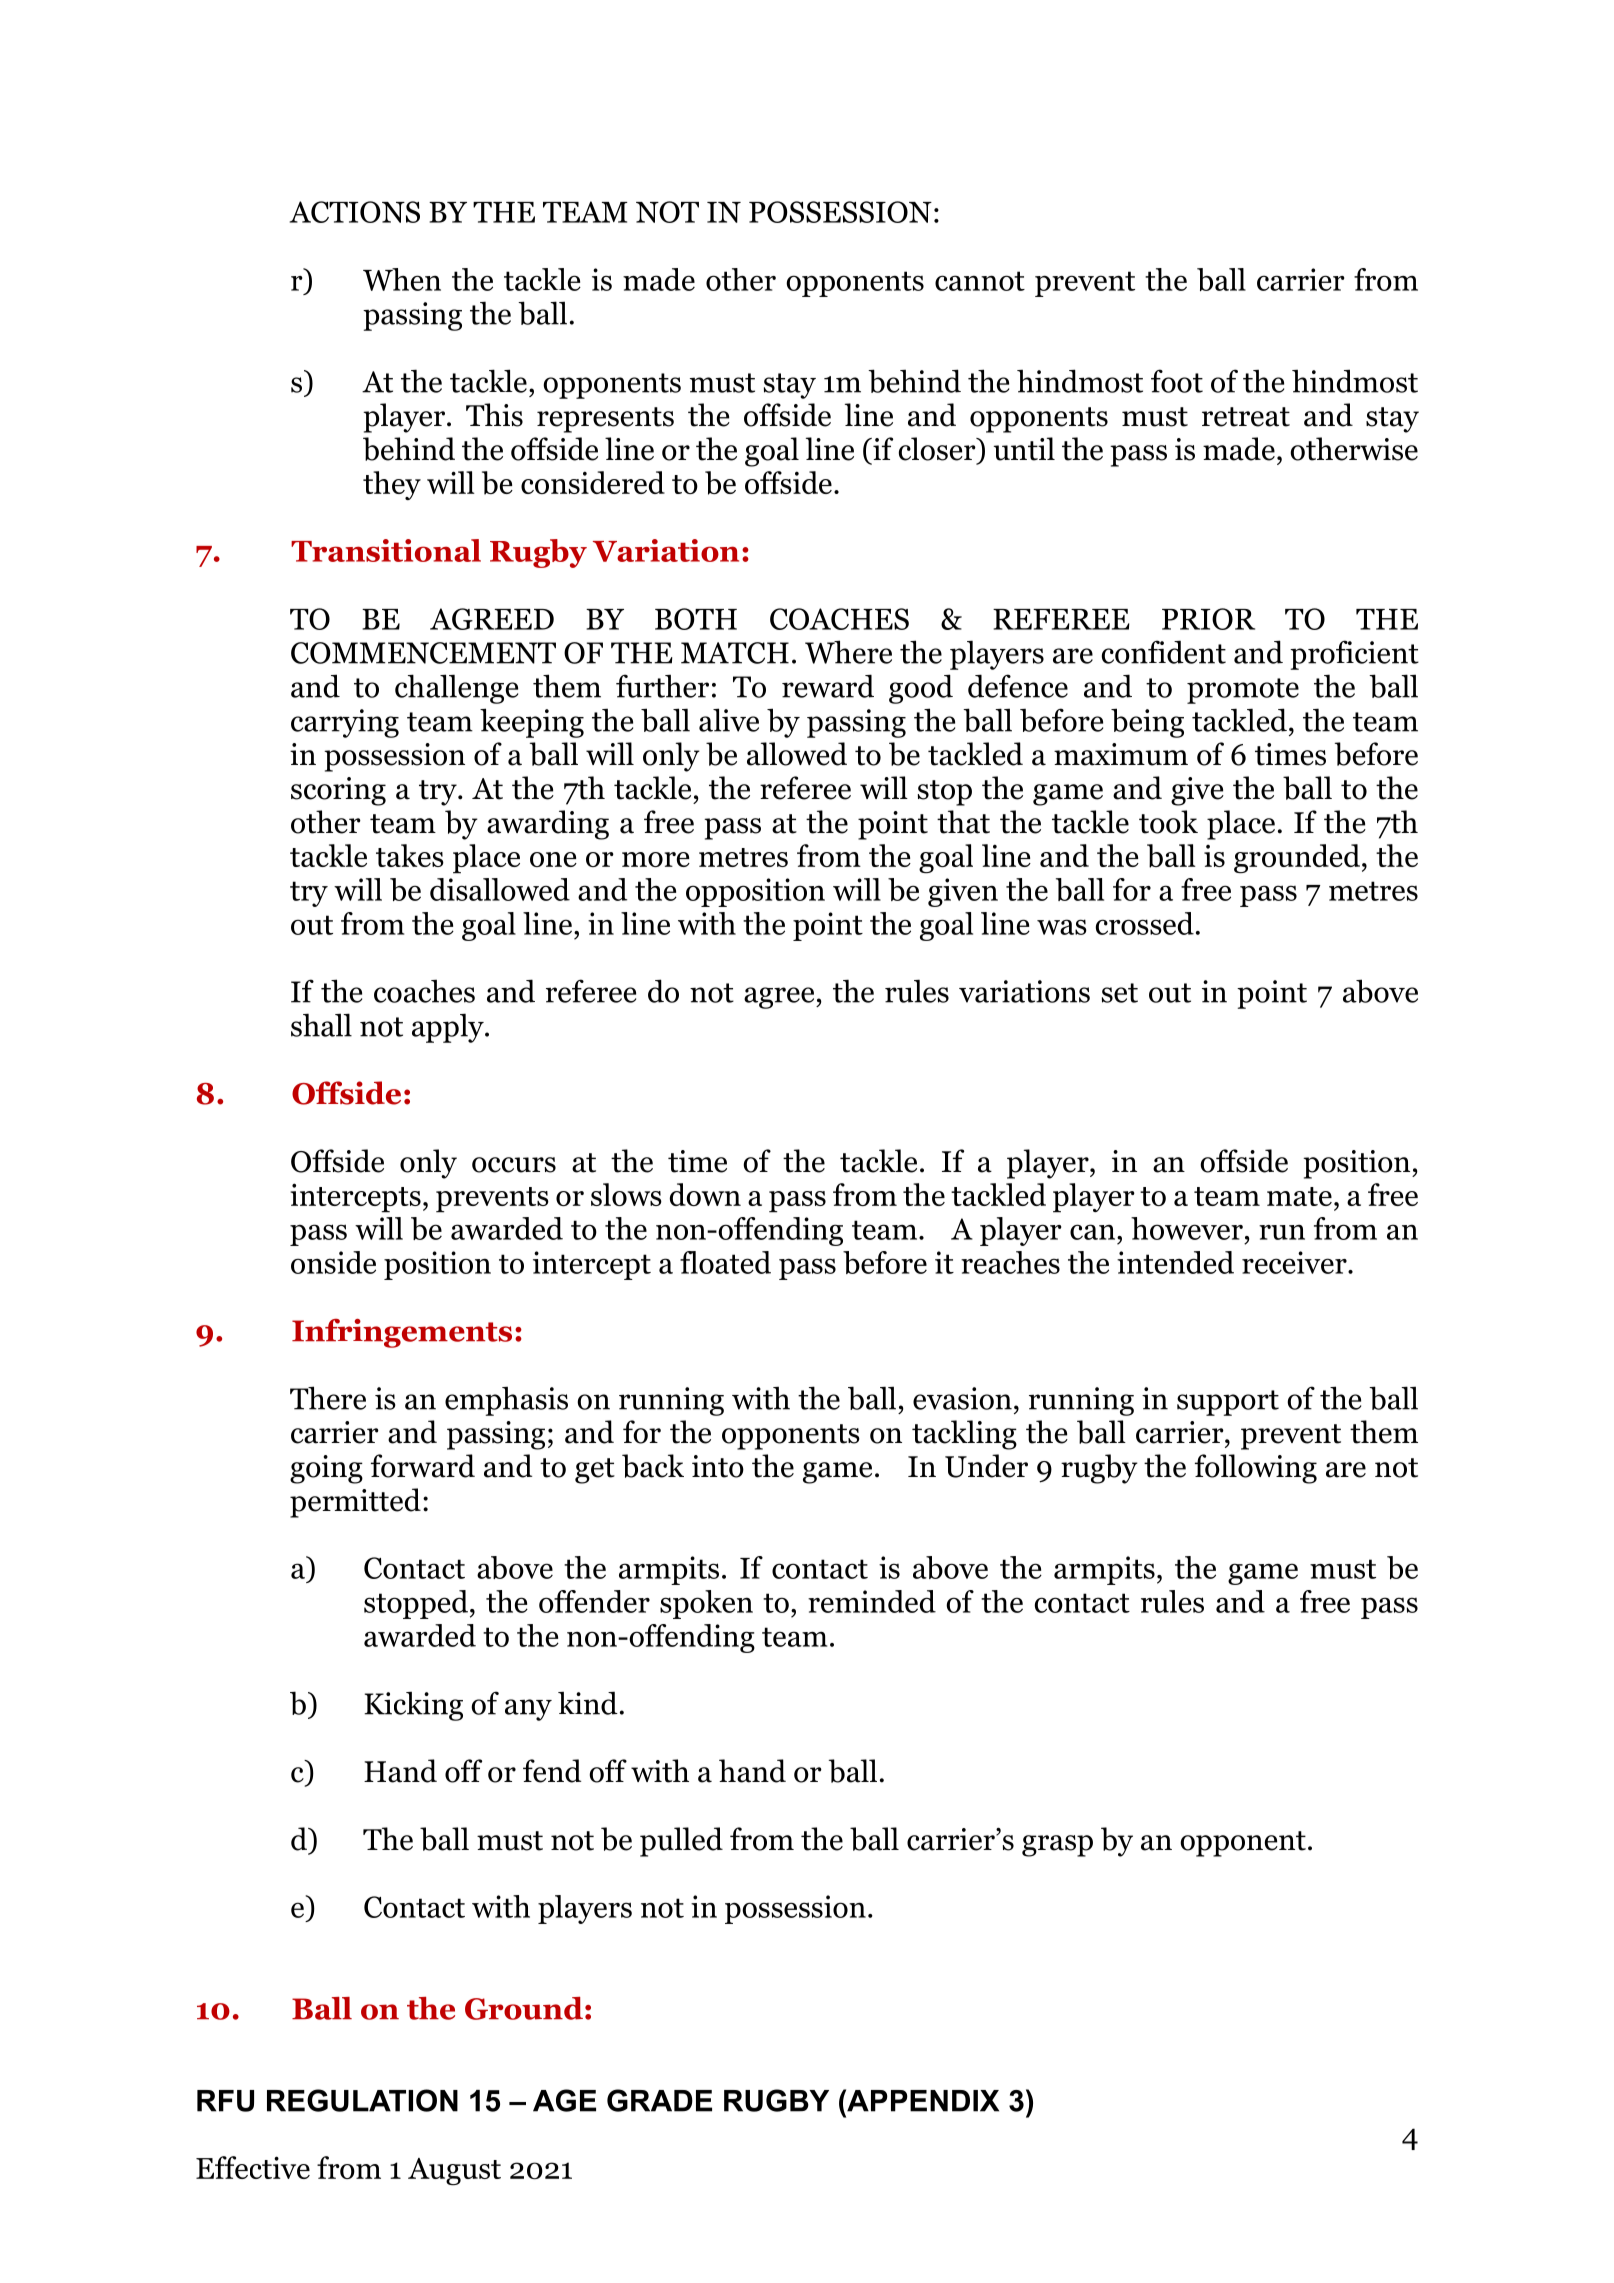  I want to click on down, so click(705, 1194).
